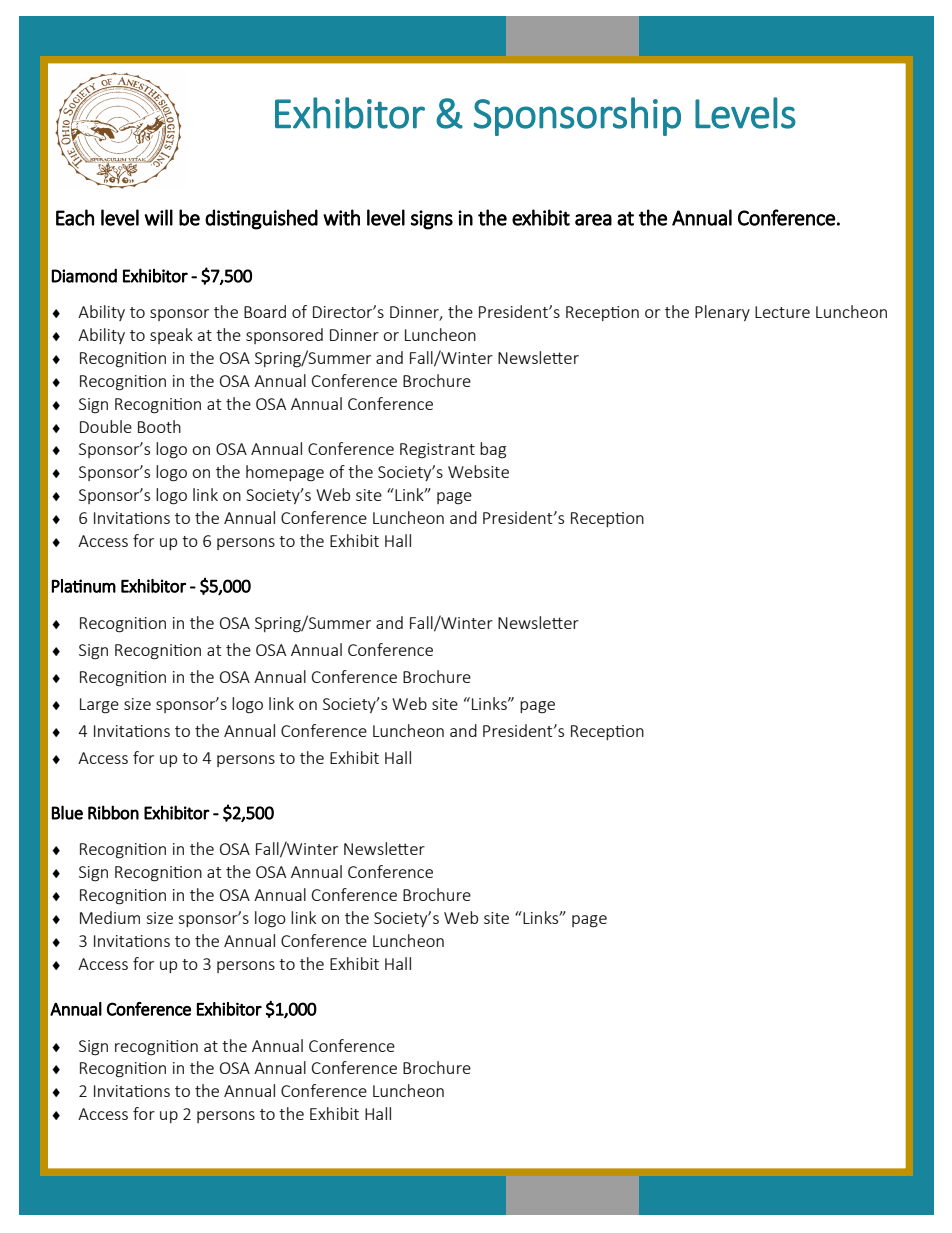 This screenshot has height=1233, width=952. Describe the element at coordinates (99, 706) in the screenshot. I see `Large` at that location.
